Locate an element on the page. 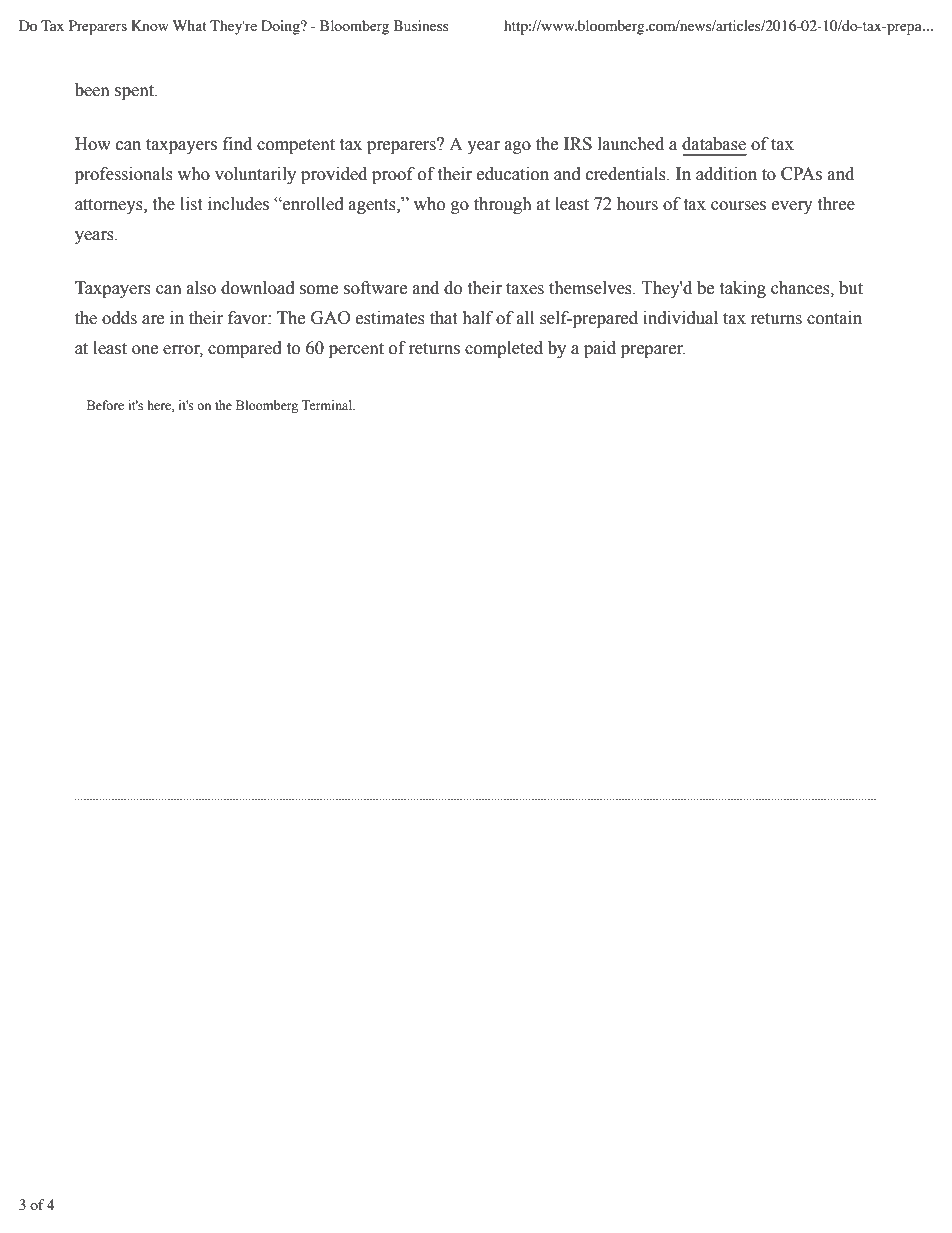  launched is located at coordinates (631, 144).
